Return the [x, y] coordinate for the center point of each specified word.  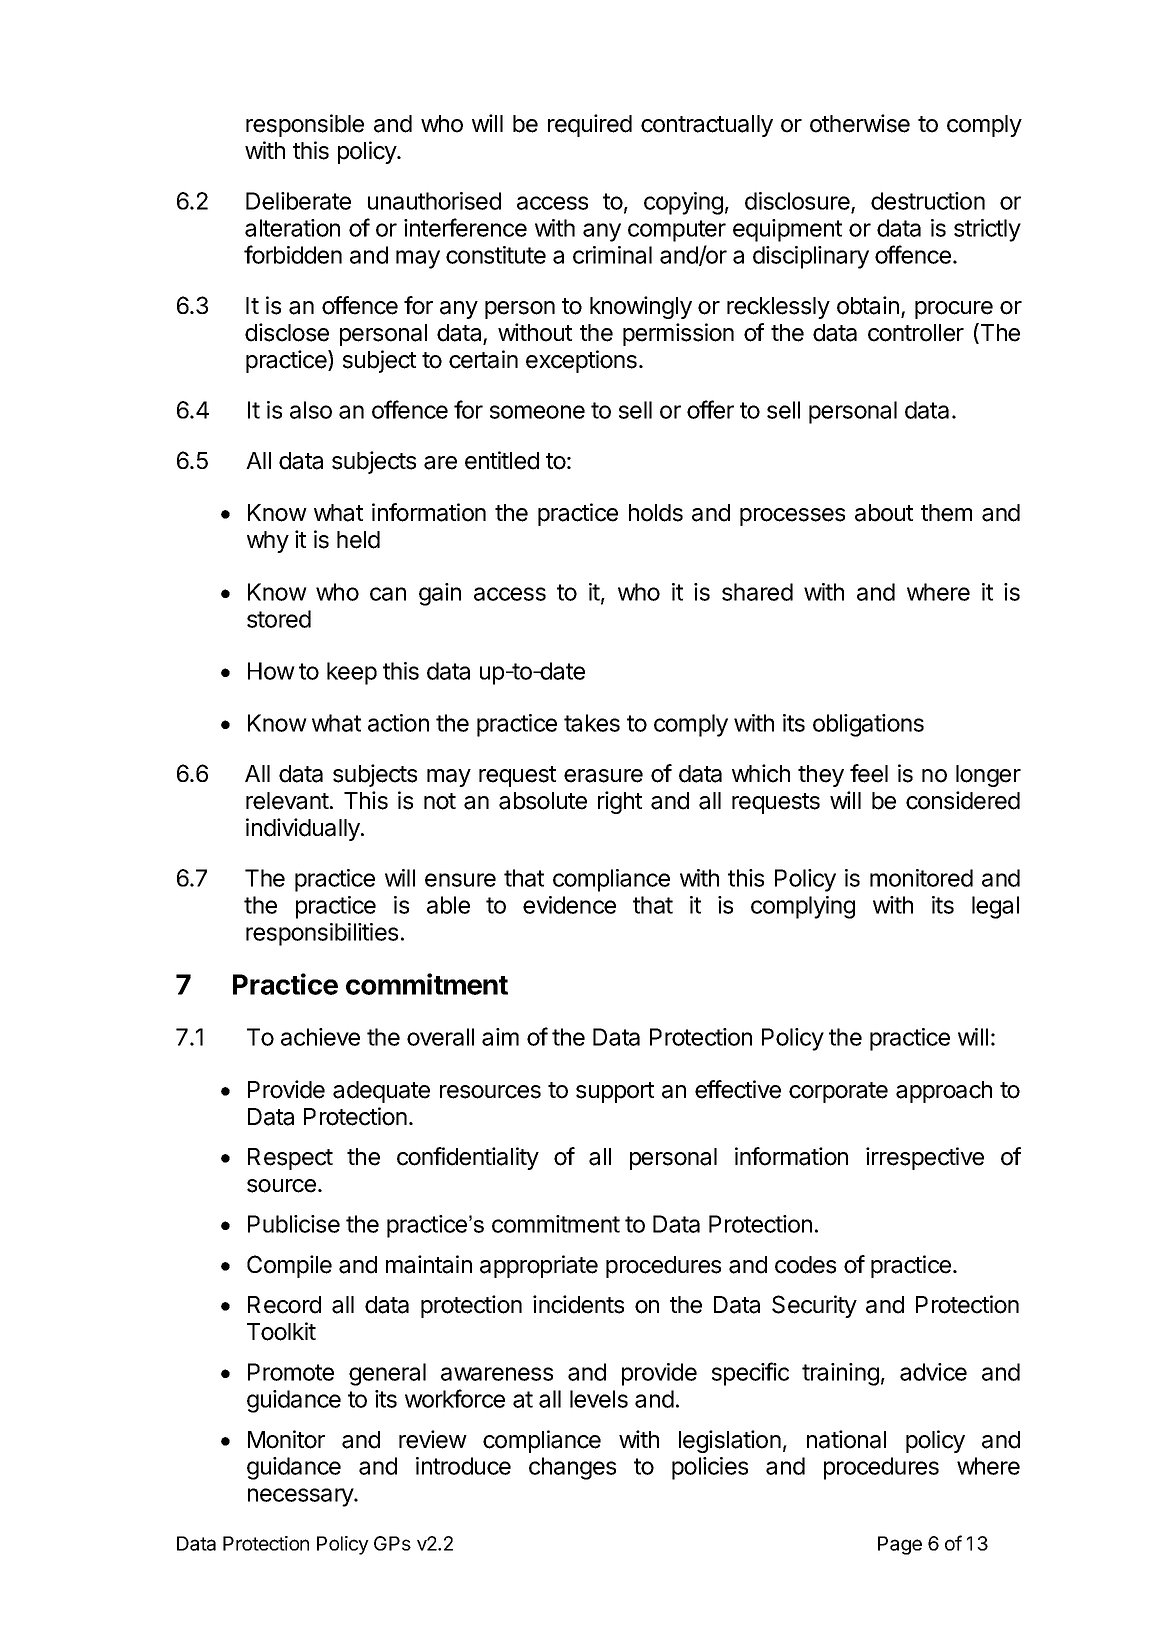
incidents [578, 1304]
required [590, 125]
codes [805, 1265]
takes [592, 723]
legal [995, 907]
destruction [928, 201]
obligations [868, 725]
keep [352, 673]
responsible [305, 125]
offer [710, 409]
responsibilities [322, 934]
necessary [301, 1497]
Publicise [294, 1224]
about [884, 513]
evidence [569, 905]
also [311, 410]
